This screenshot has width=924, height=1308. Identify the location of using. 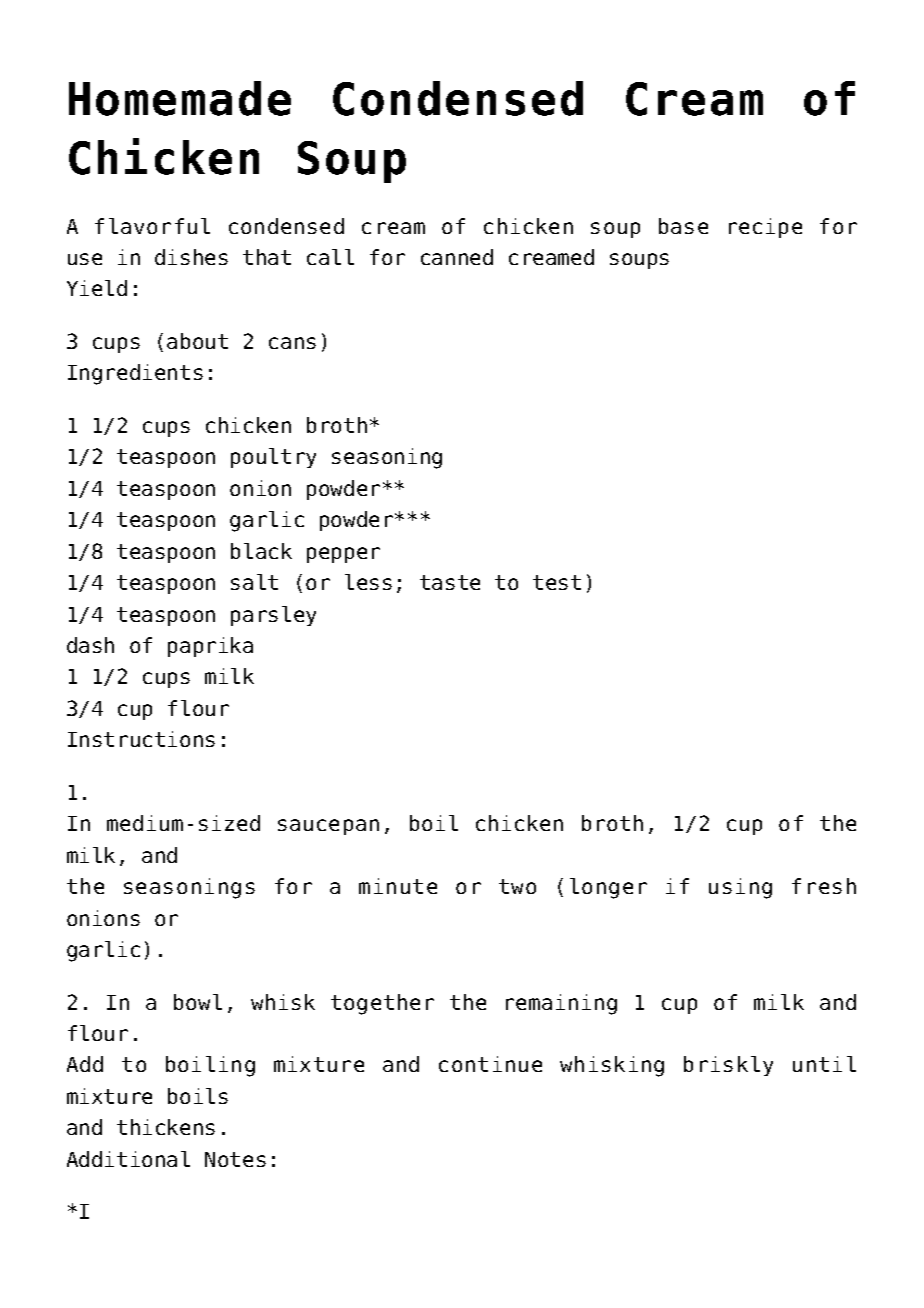
(740, 888).
